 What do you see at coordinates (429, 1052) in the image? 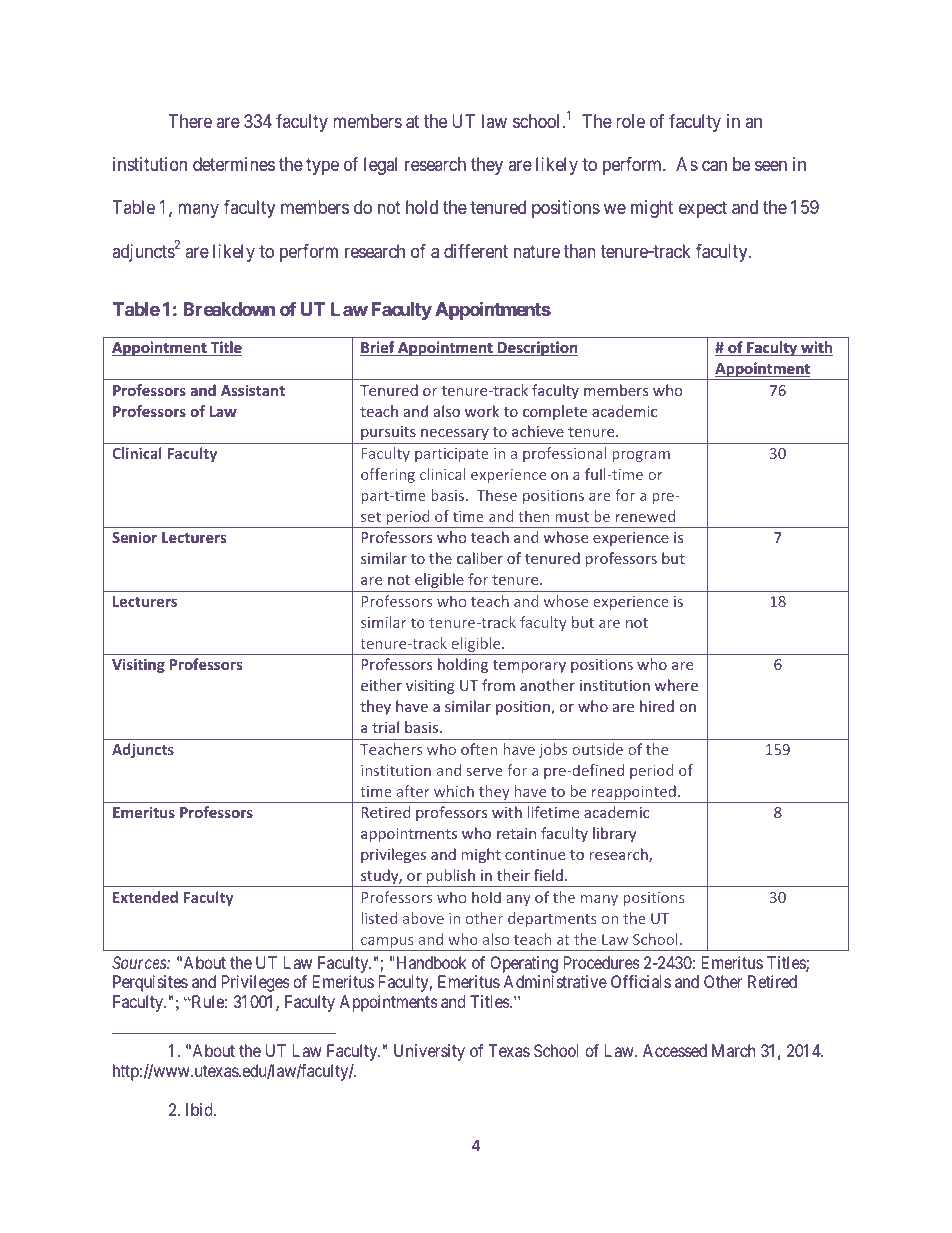
I see `University` at bounding box center [429, 1052].
